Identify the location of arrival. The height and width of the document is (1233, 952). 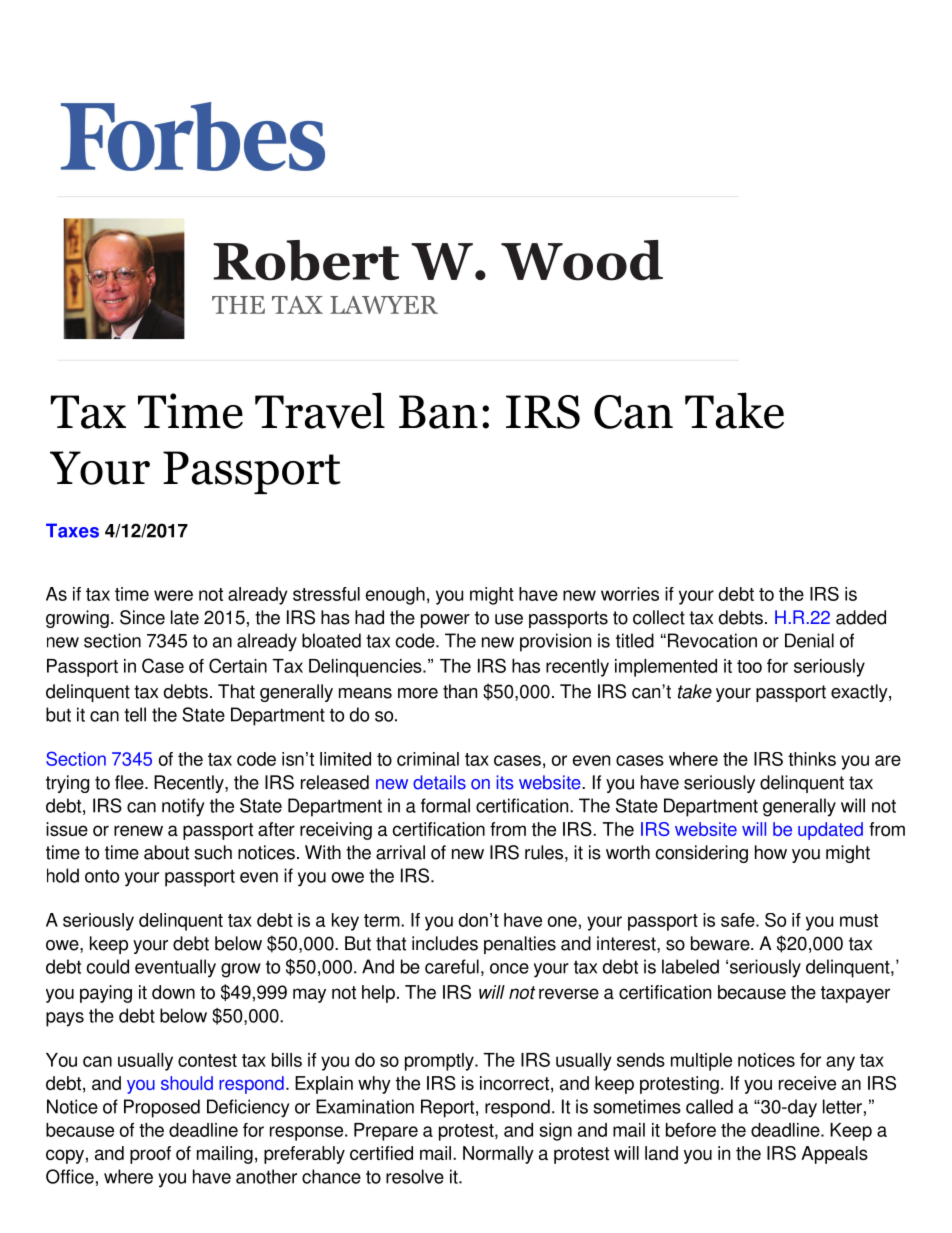
(400, 852).
